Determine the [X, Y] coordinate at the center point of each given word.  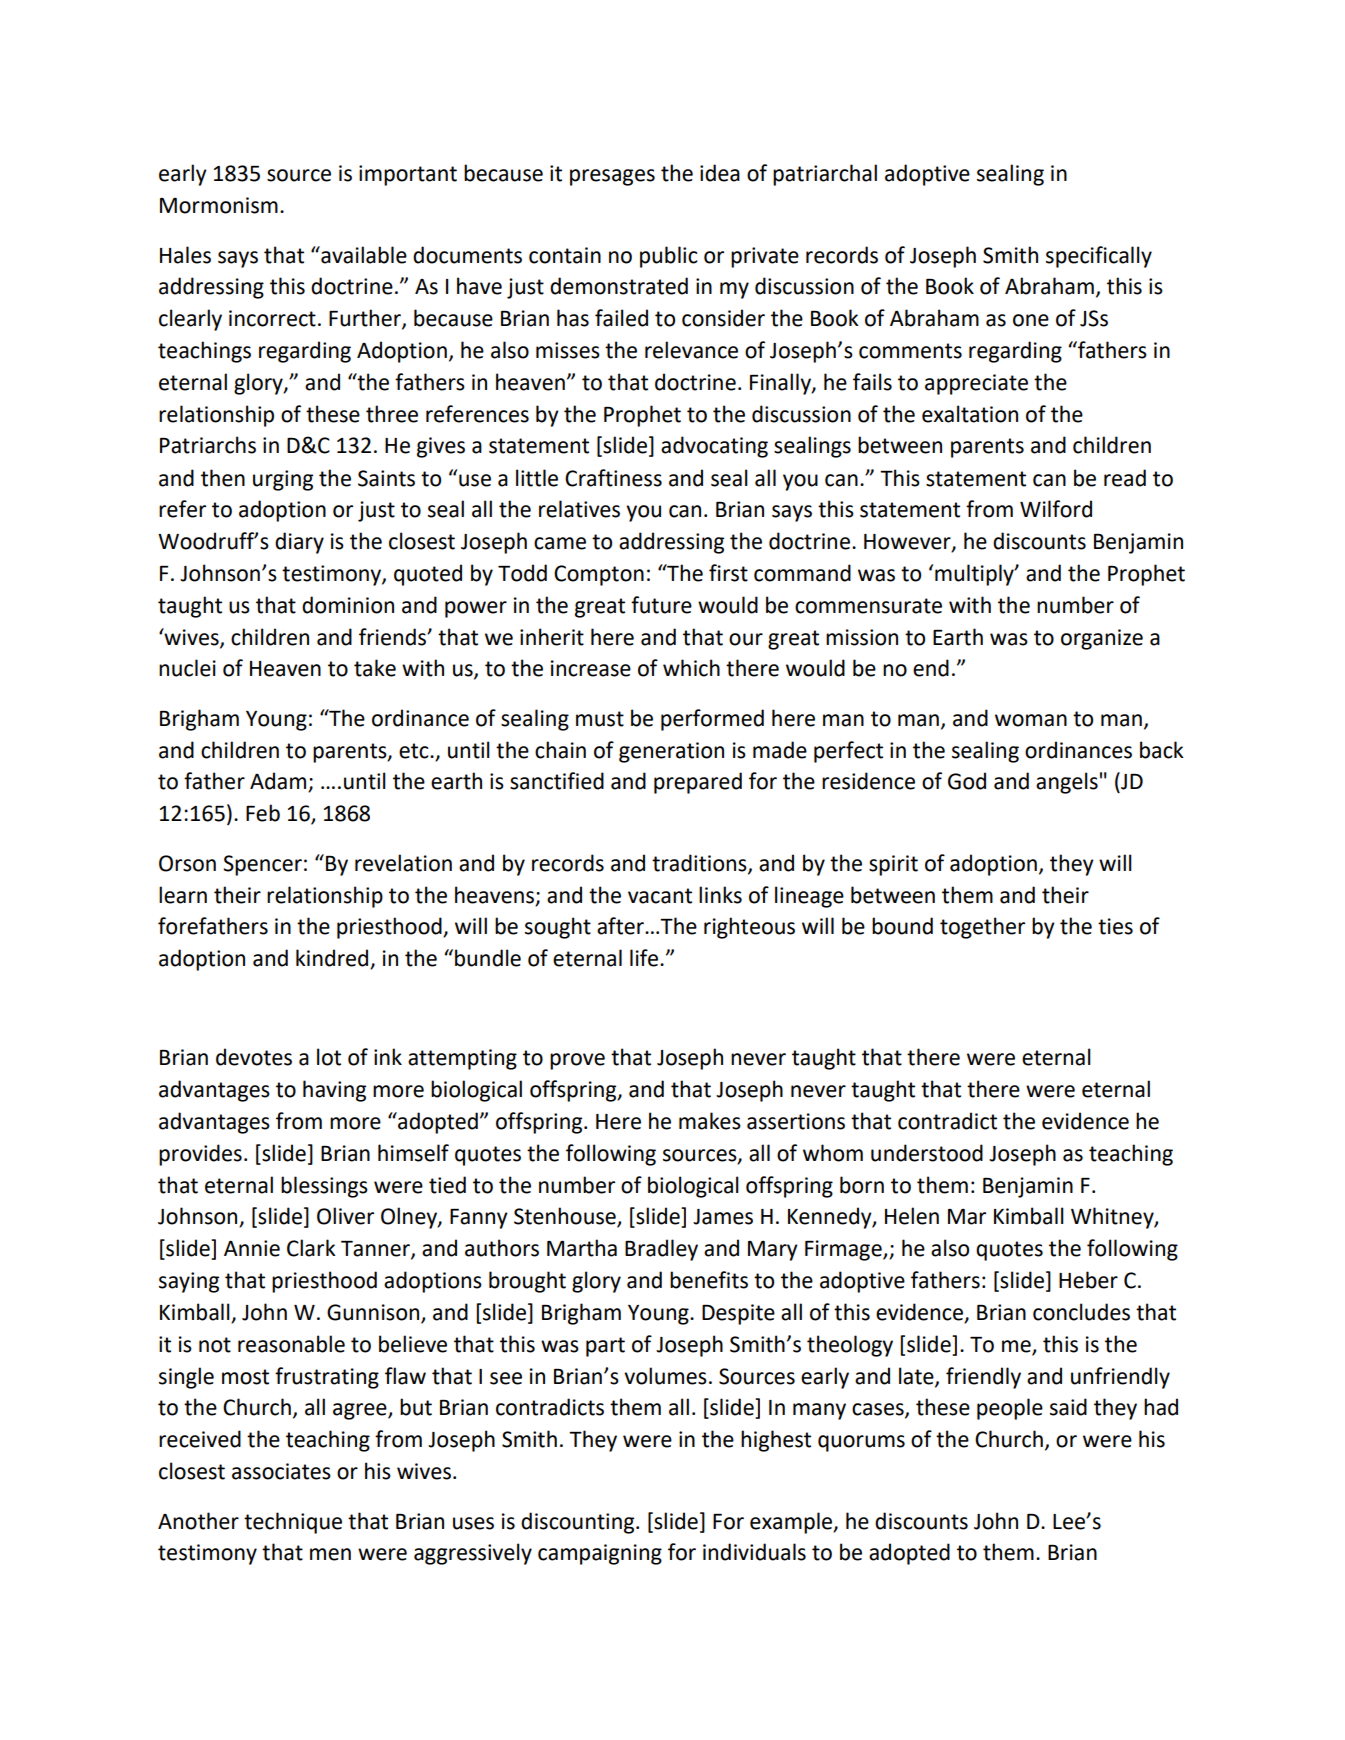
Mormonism [219, 205]
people [1010, 1409]
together [982, 928]
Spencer [262, 865]
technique [293, 1523]
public [669, 257]
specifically [1099, 257]
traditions [700, 864]
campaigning [600, 1554]
